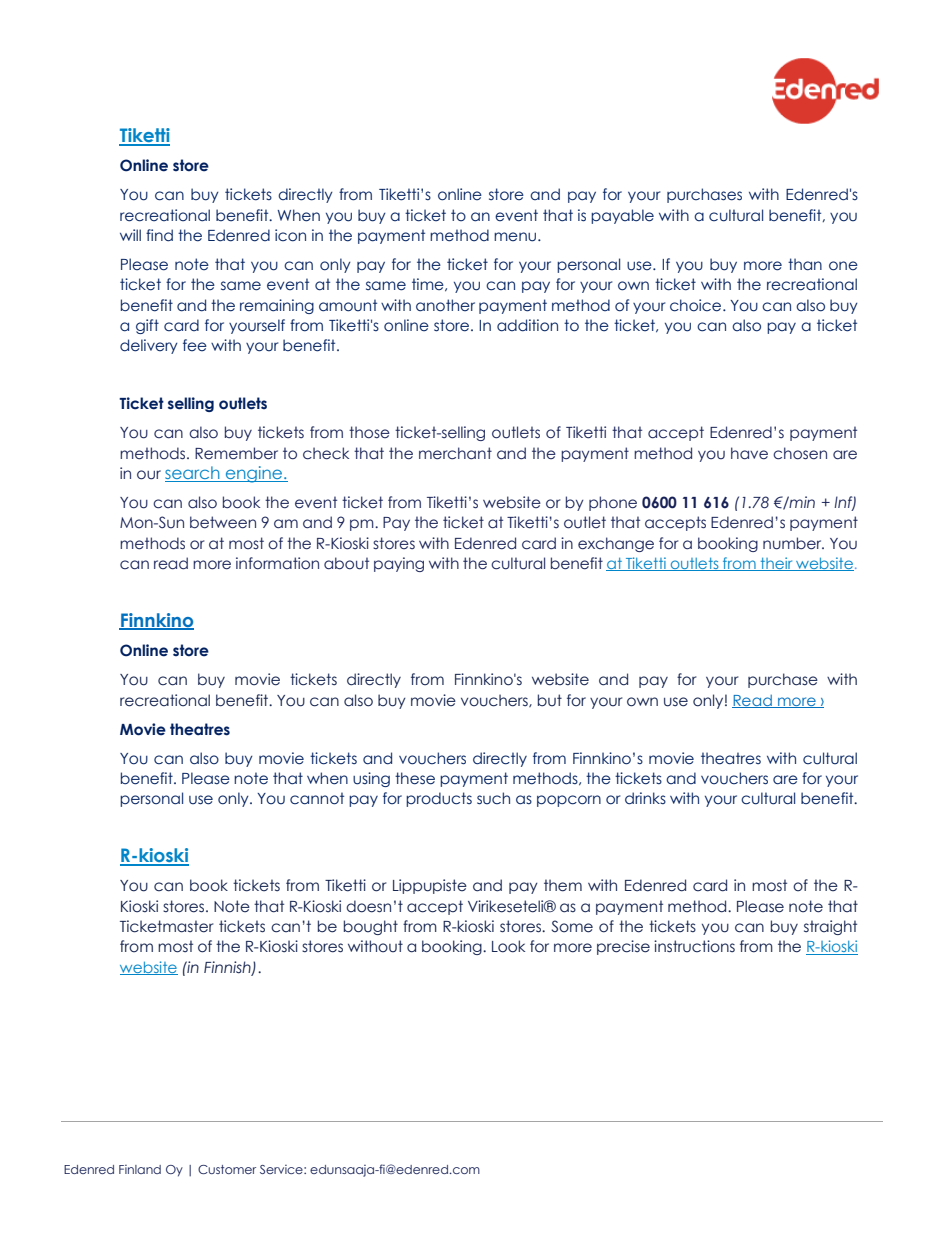  I want to click on find, so click(159, 235).
